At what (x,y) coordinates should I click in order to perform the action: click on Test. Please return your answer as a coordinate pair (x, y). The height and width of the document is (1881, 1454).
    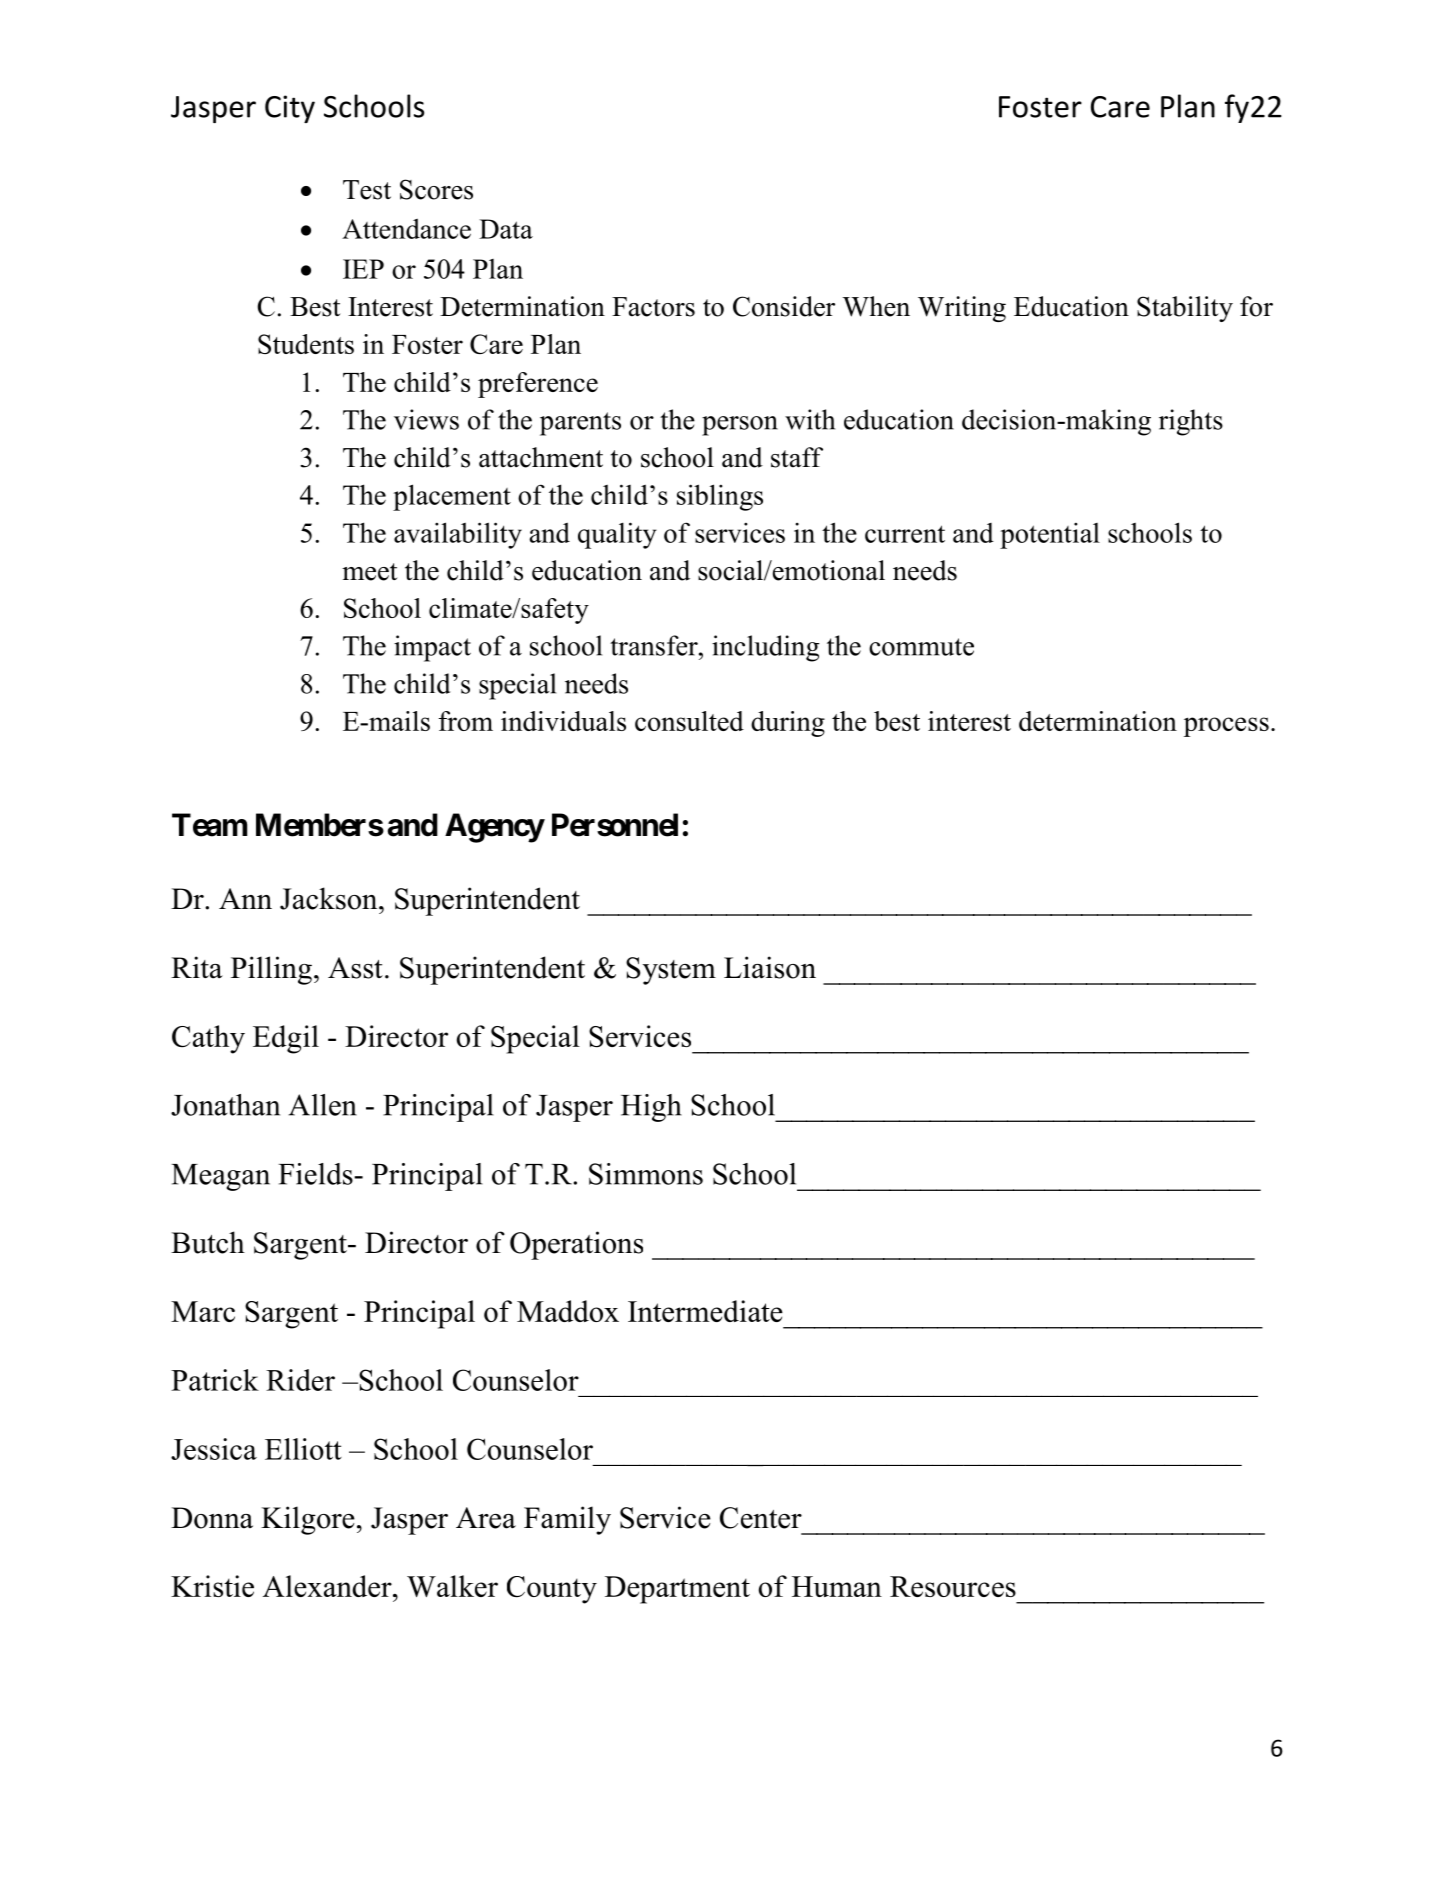
    Looking at the image, I should click on (367, 190).
